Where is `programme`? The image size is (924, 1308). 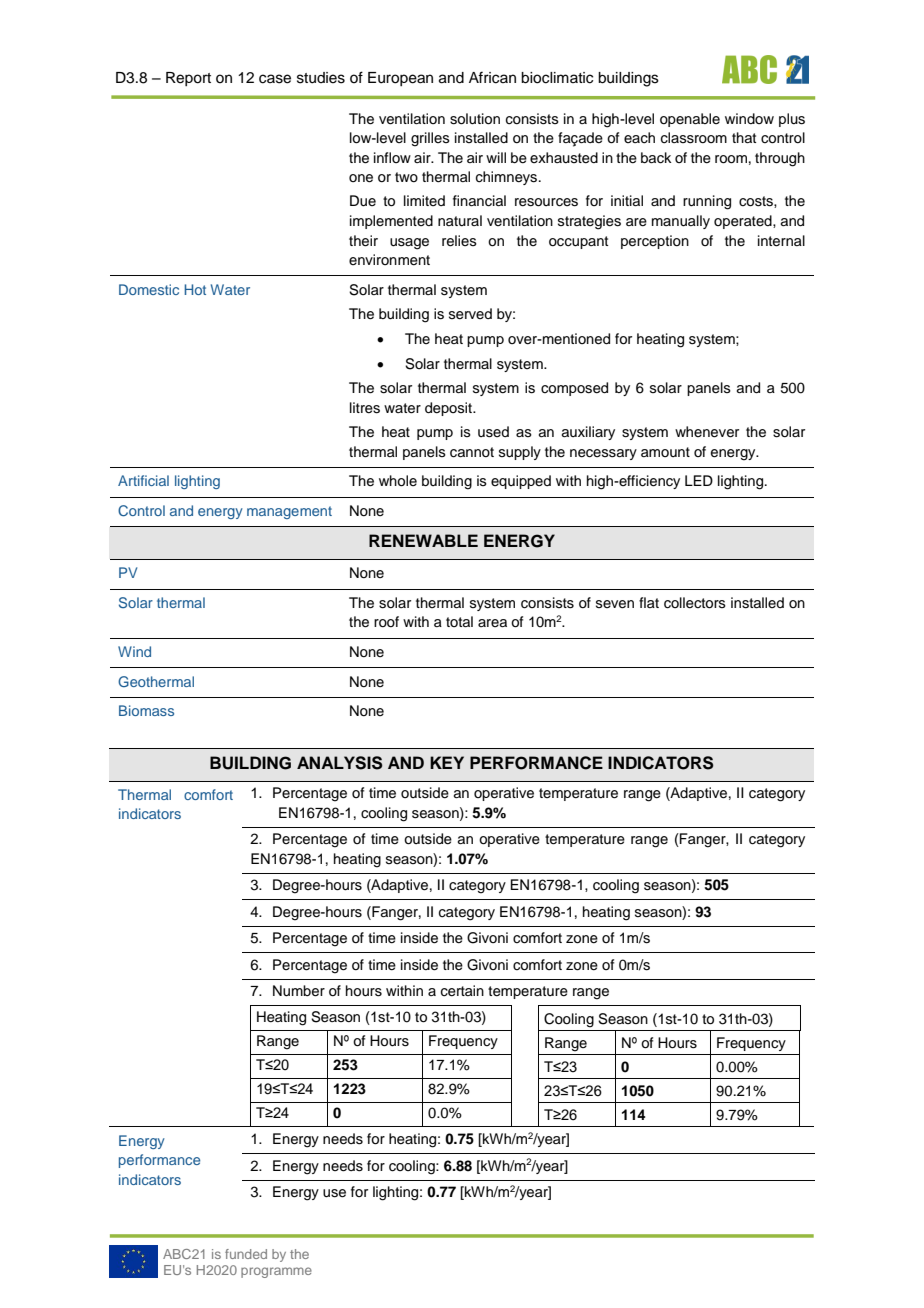 programme is located at coordinates (276, 1272).
